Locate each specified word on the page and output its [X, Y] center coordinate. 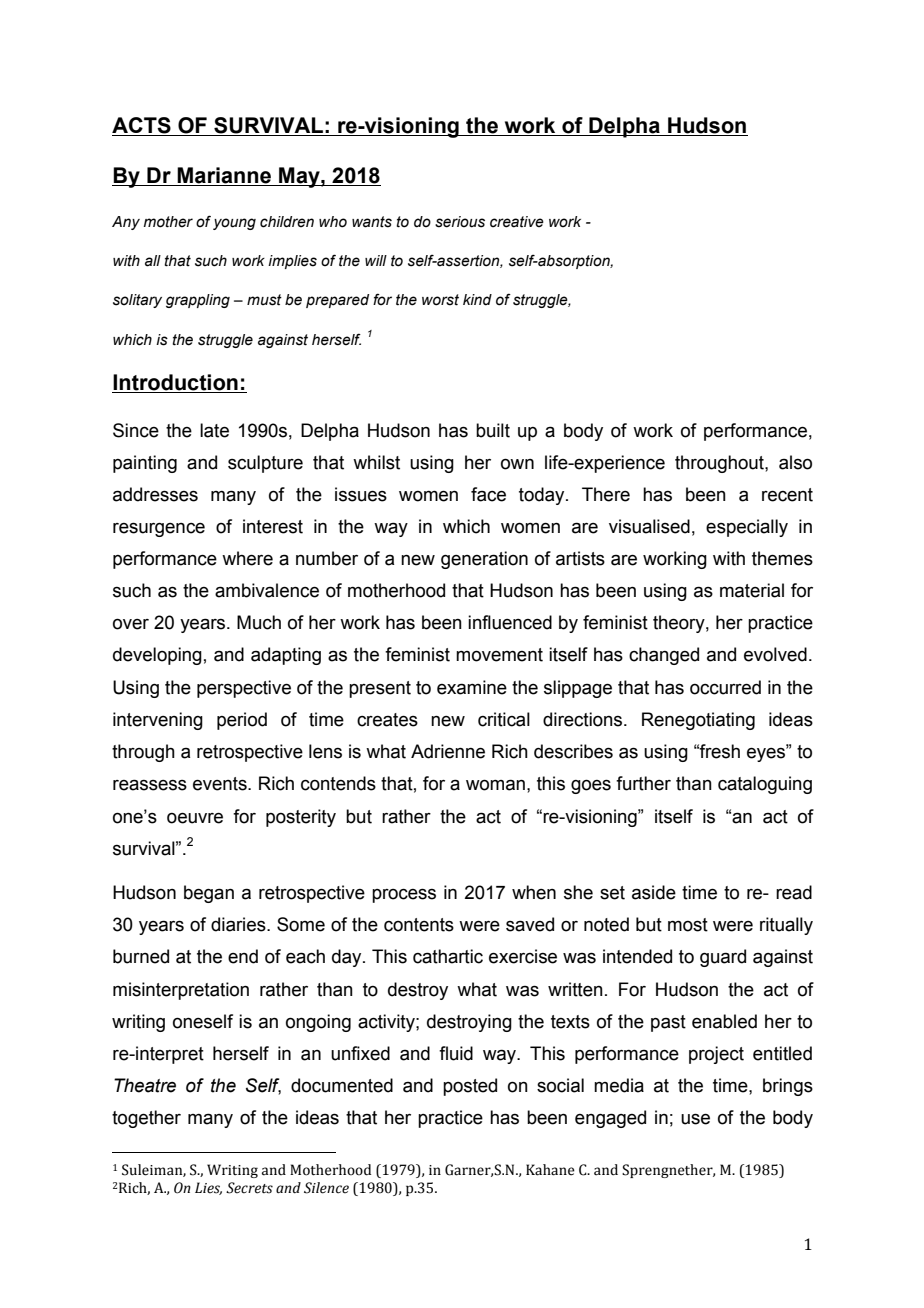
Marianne [224, 175]
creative [517, 222]
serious [460, 222]
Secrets [249, 1188]
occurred [725, 687]
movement [499, 655]
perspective [244, 689]
